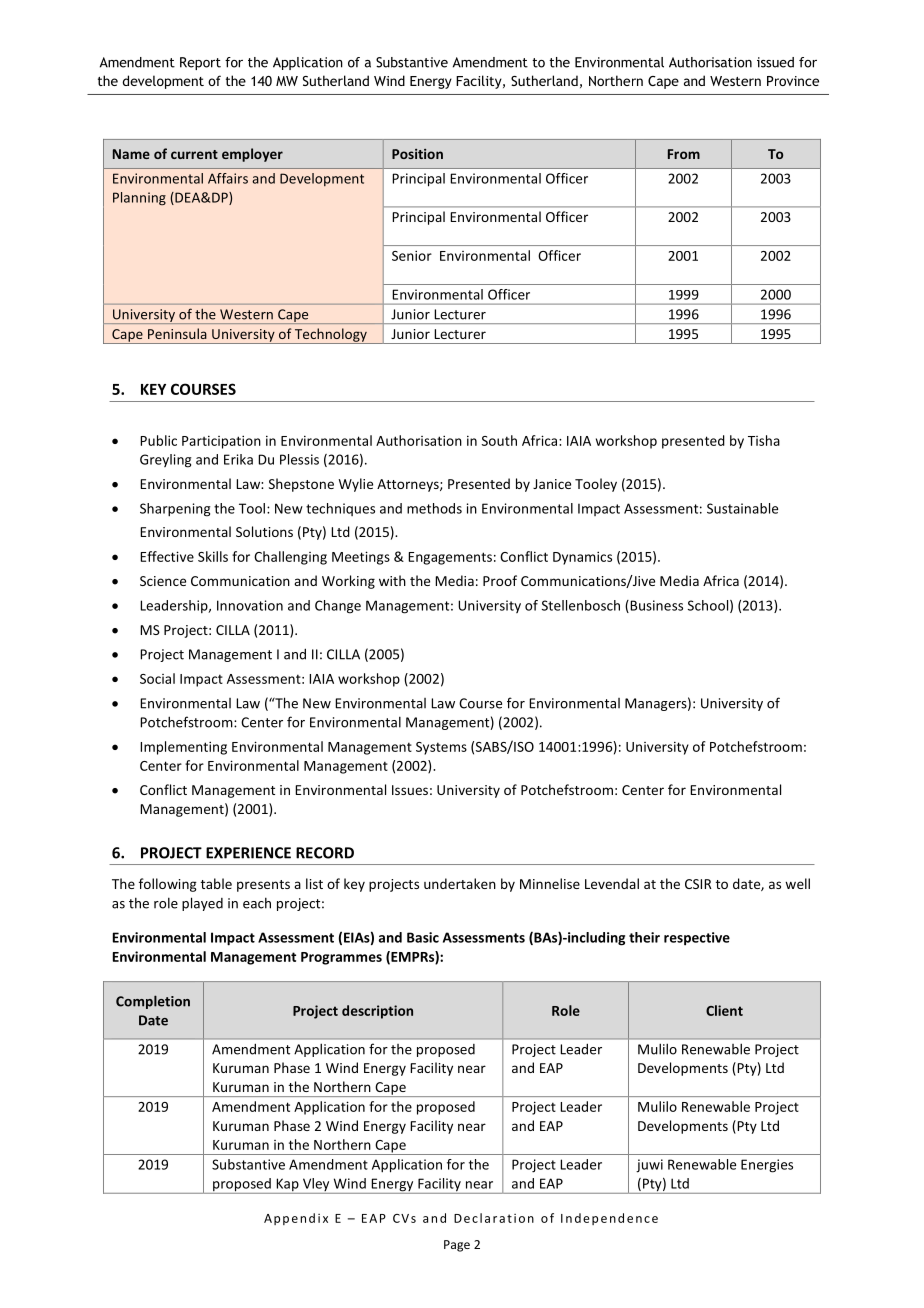 The height and width of the screenshot is (1308, 924). What do you see at coordinates (200, 63) in the screenshot?
I see `Report` at bounding box center [200, 63].
